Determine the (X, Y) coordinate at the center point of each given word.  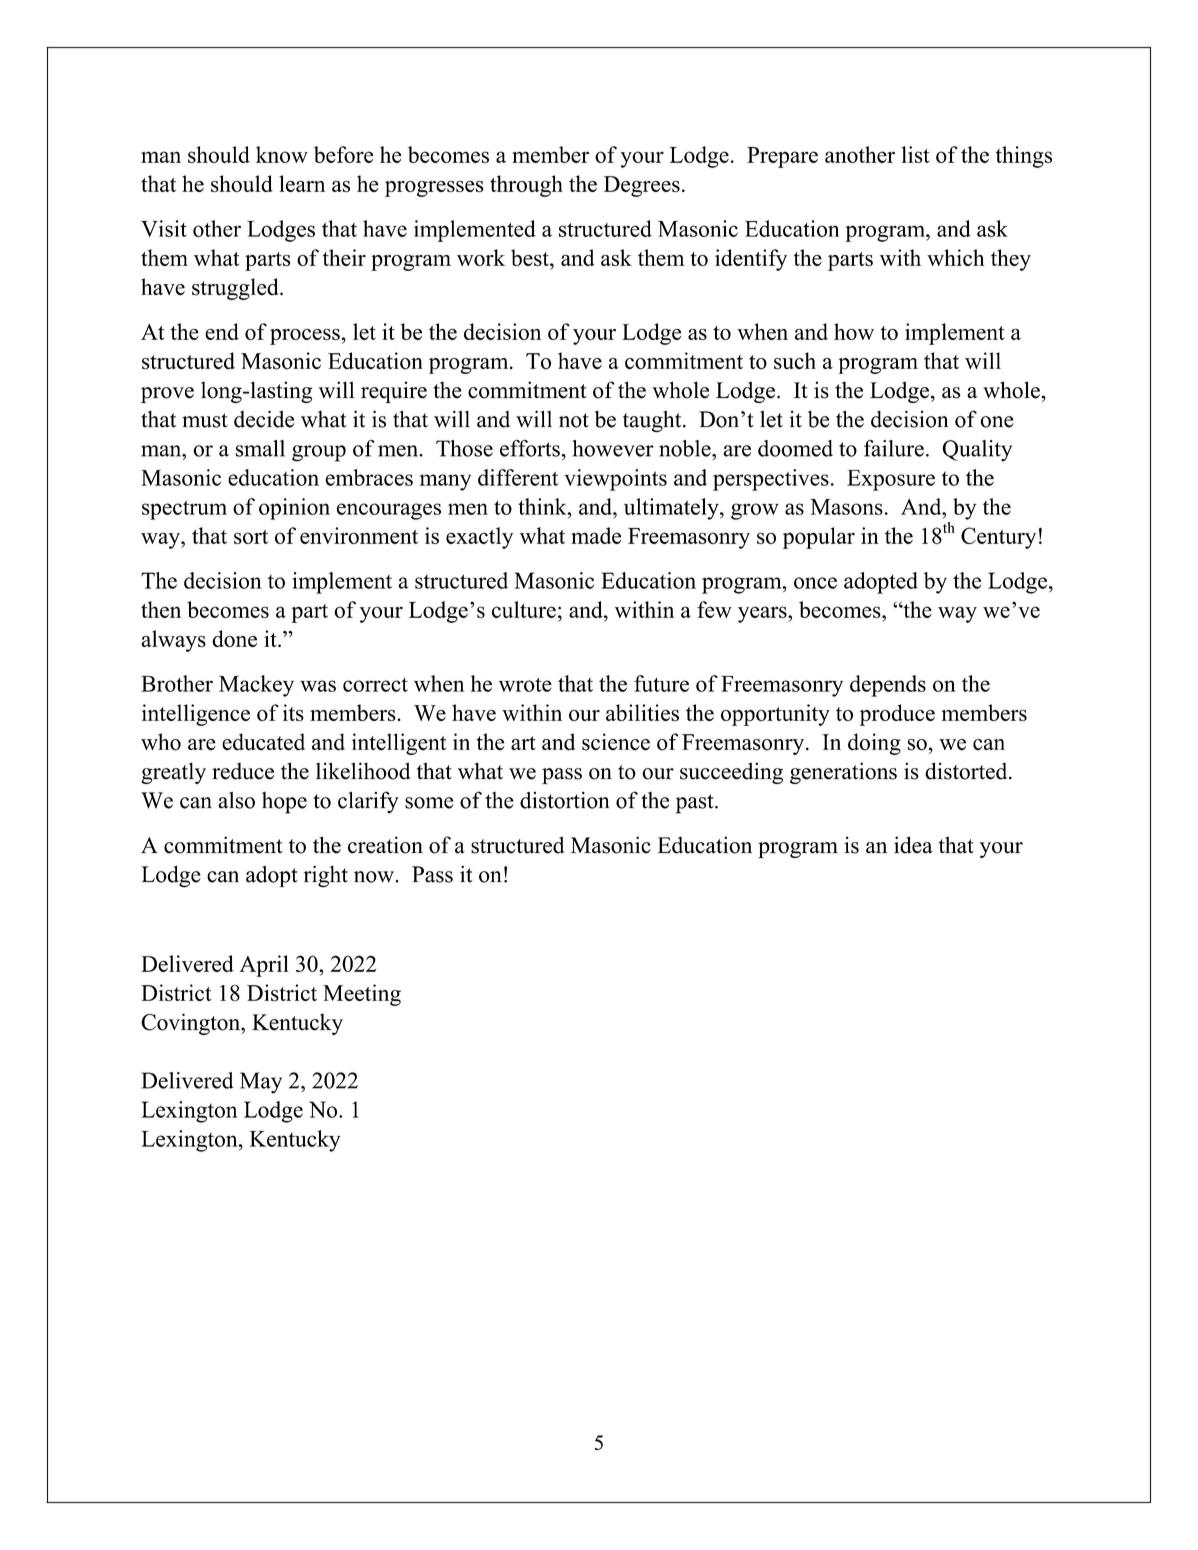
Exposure (891, 480)
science (616, 742)
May (261, 1083)
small (260, 448)
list (915, 154)
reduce (243, 771)
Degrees (642, 186)
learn (302, 183)
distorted (967, 771)
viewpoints (615, 480)
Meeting (362, 995)
